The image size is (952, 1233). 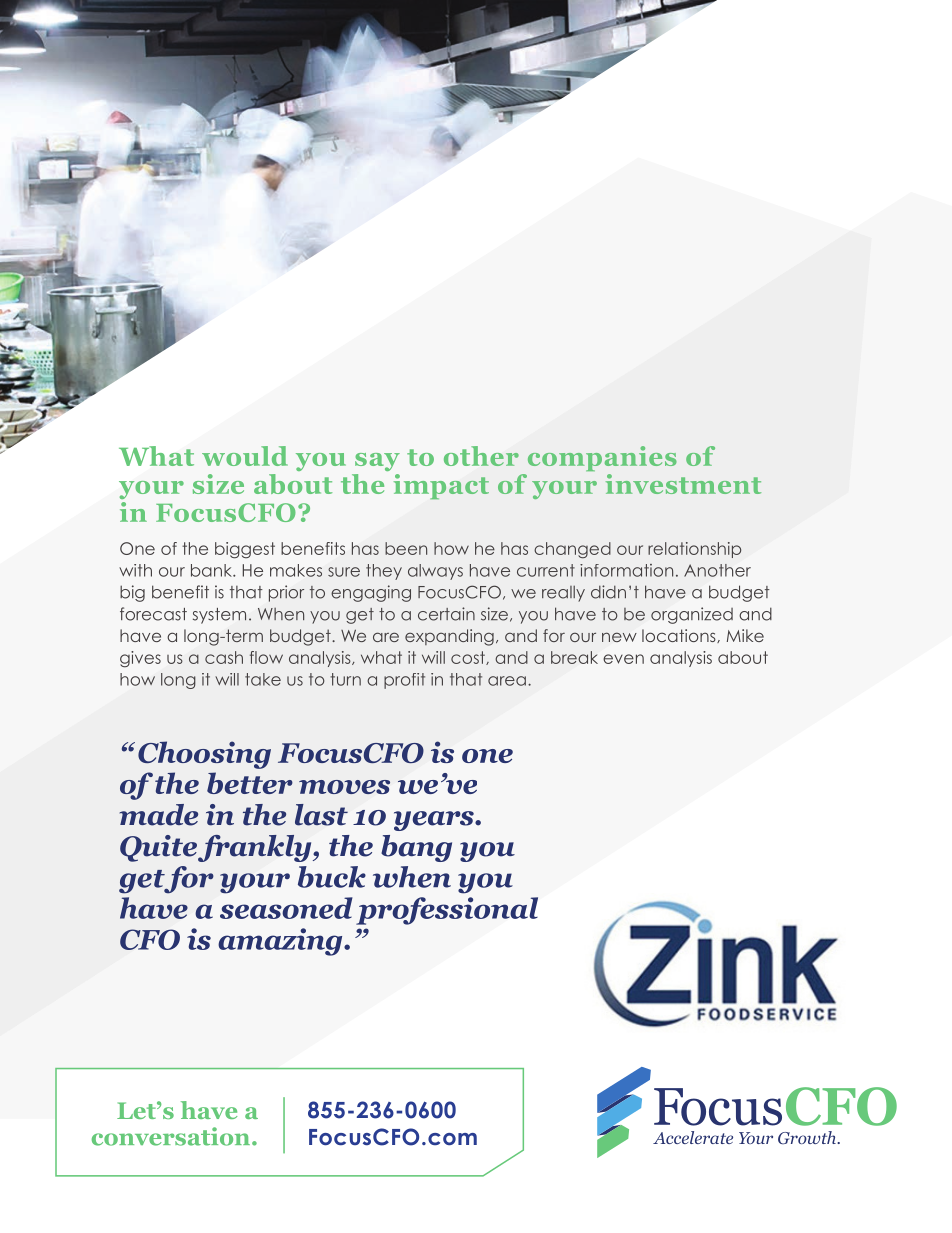 I want to click on expanding, so click(x=449, y=637).
